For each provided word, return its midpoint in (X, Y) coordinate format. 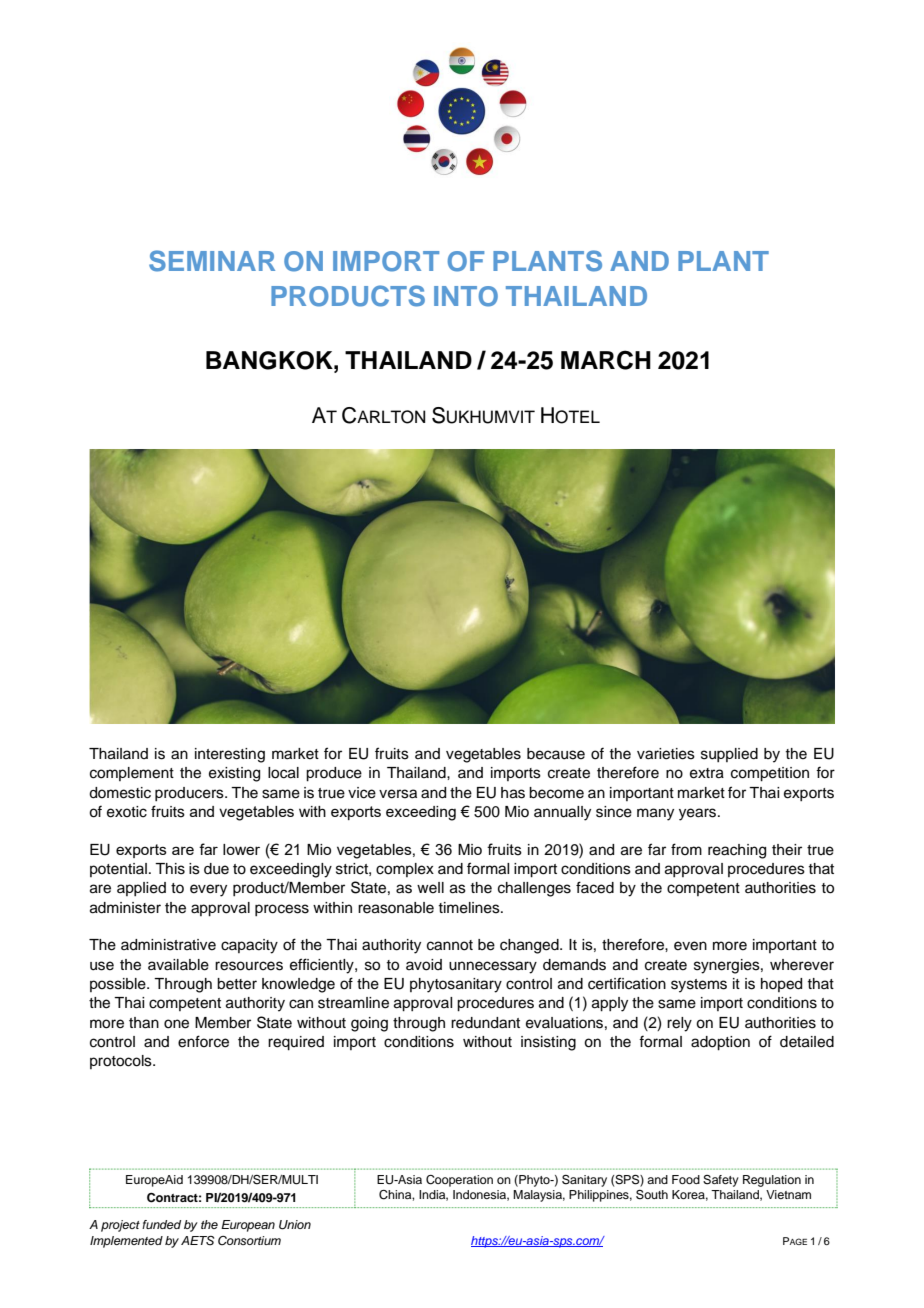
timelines (470, 908)
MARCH (606, 360)
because (556, 754)
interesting (230, 755)
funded (161, 1224)
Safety (721, 1181)
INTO (466, 296)
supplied (729, 755)
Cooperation (459, 1181)
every (208, 890)
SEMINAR (212, 261)
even (690, 946)
